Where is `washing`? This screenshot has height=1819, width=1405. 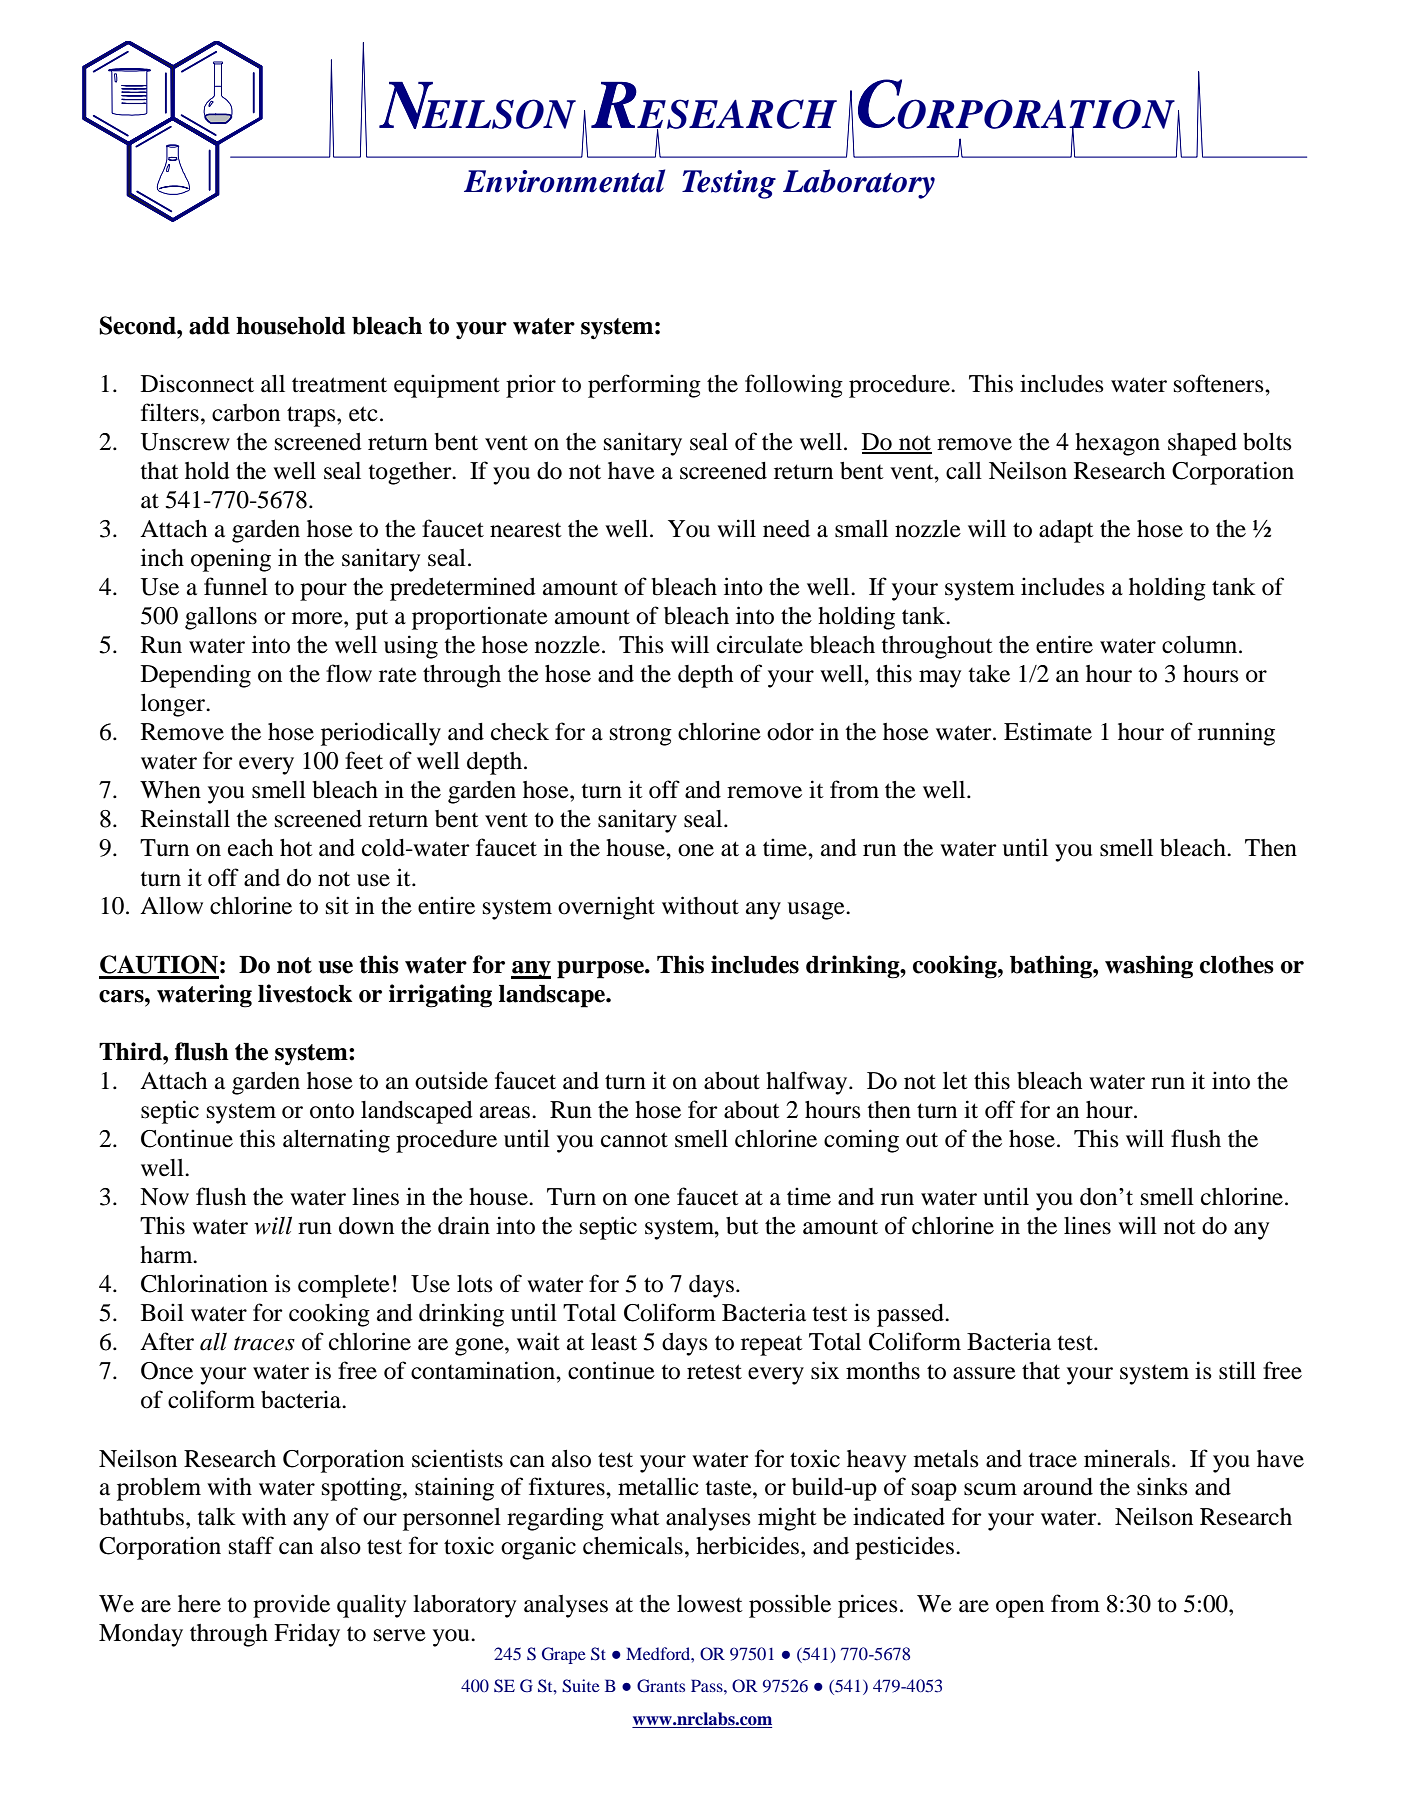
washing is located at coordinates (1149, 967).
